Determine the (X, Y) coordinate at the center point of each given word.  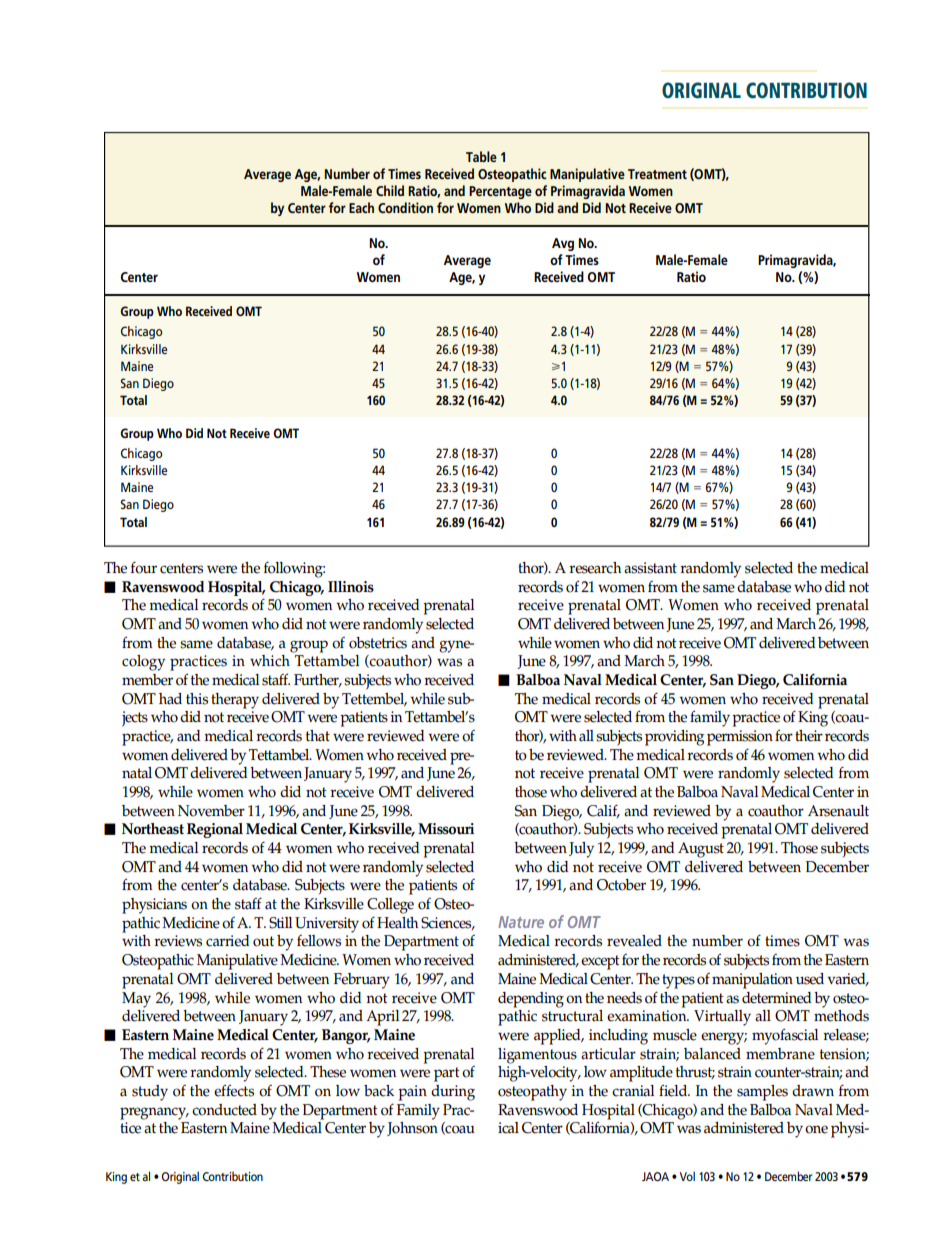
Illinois (351, 587)
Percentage (500, 192)
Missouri (446, 829)
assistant (650, 568)
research (595, 568)
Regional (215, 830)
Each (361, 207)
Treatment (657, 174)
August (701, 850)
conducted (224, 1110)
